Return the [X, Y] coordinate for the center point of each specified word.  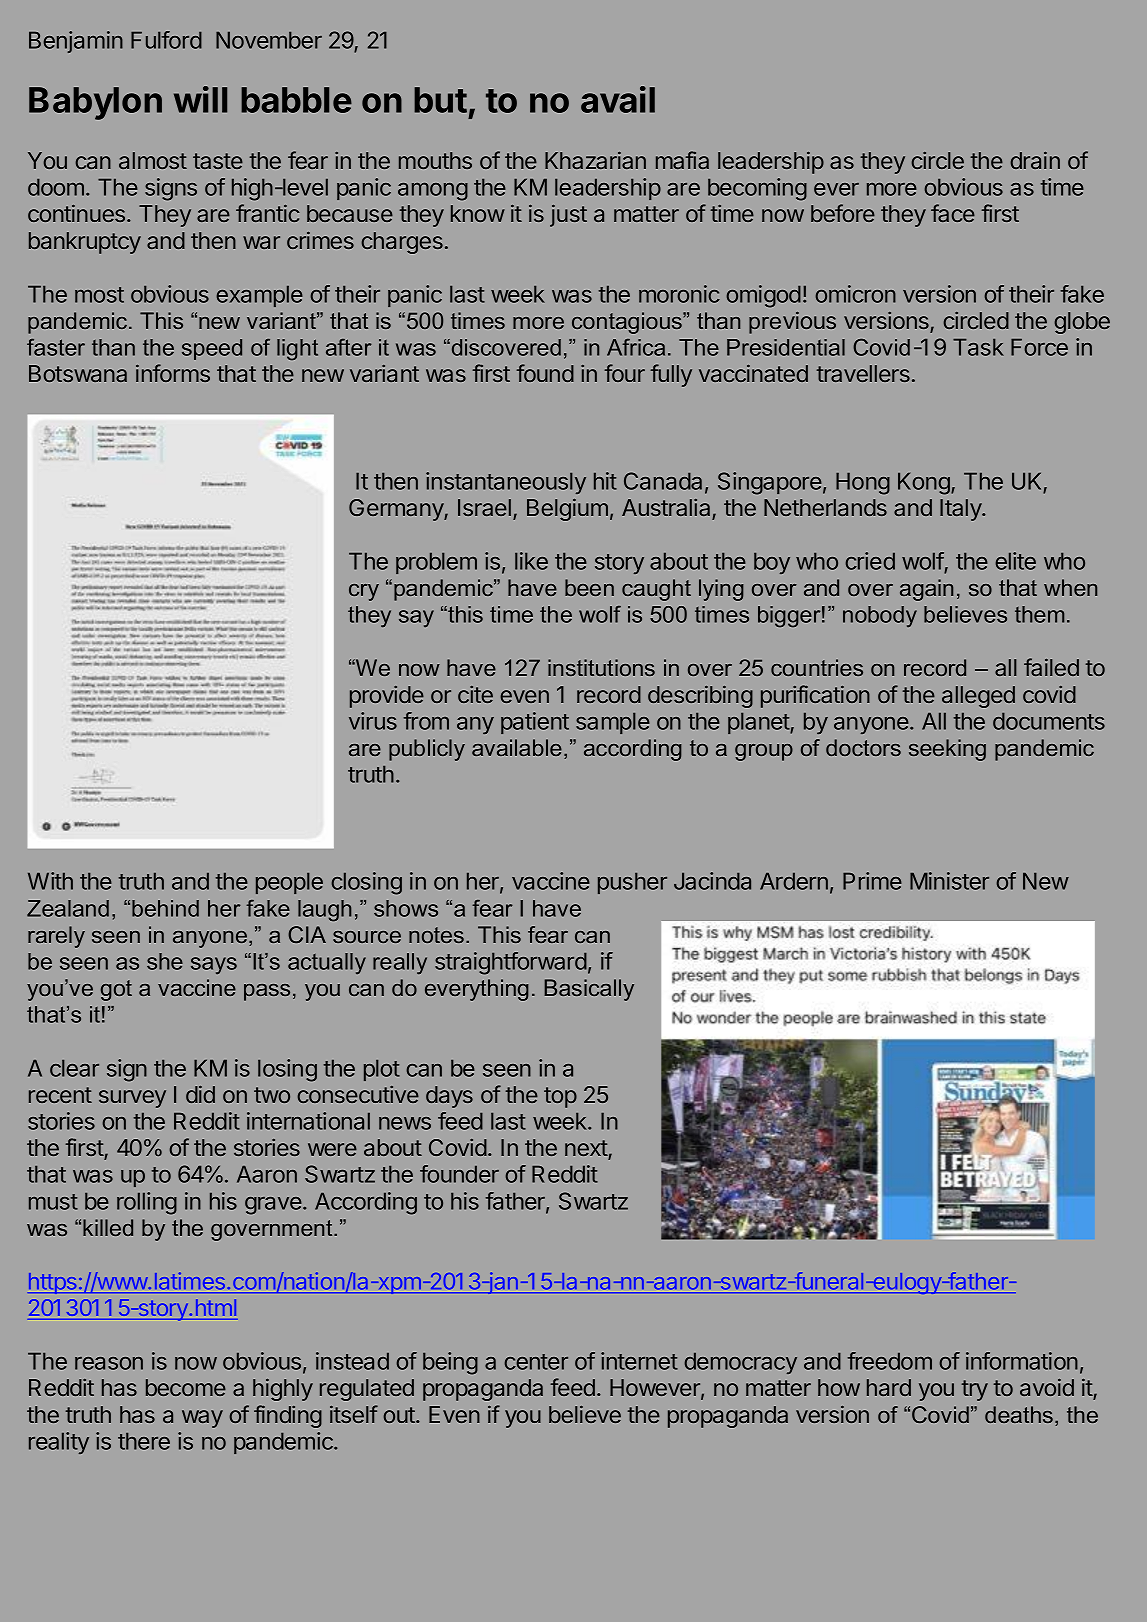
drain [1035, 160]
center [536, 1362]
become [186, 1387]
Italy [961, 510]
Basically [589, 990]
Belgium [567, 509]
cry [364, 592]
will [200, 99]
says [214, 966]
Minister [949, 881]
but [440, 100]
